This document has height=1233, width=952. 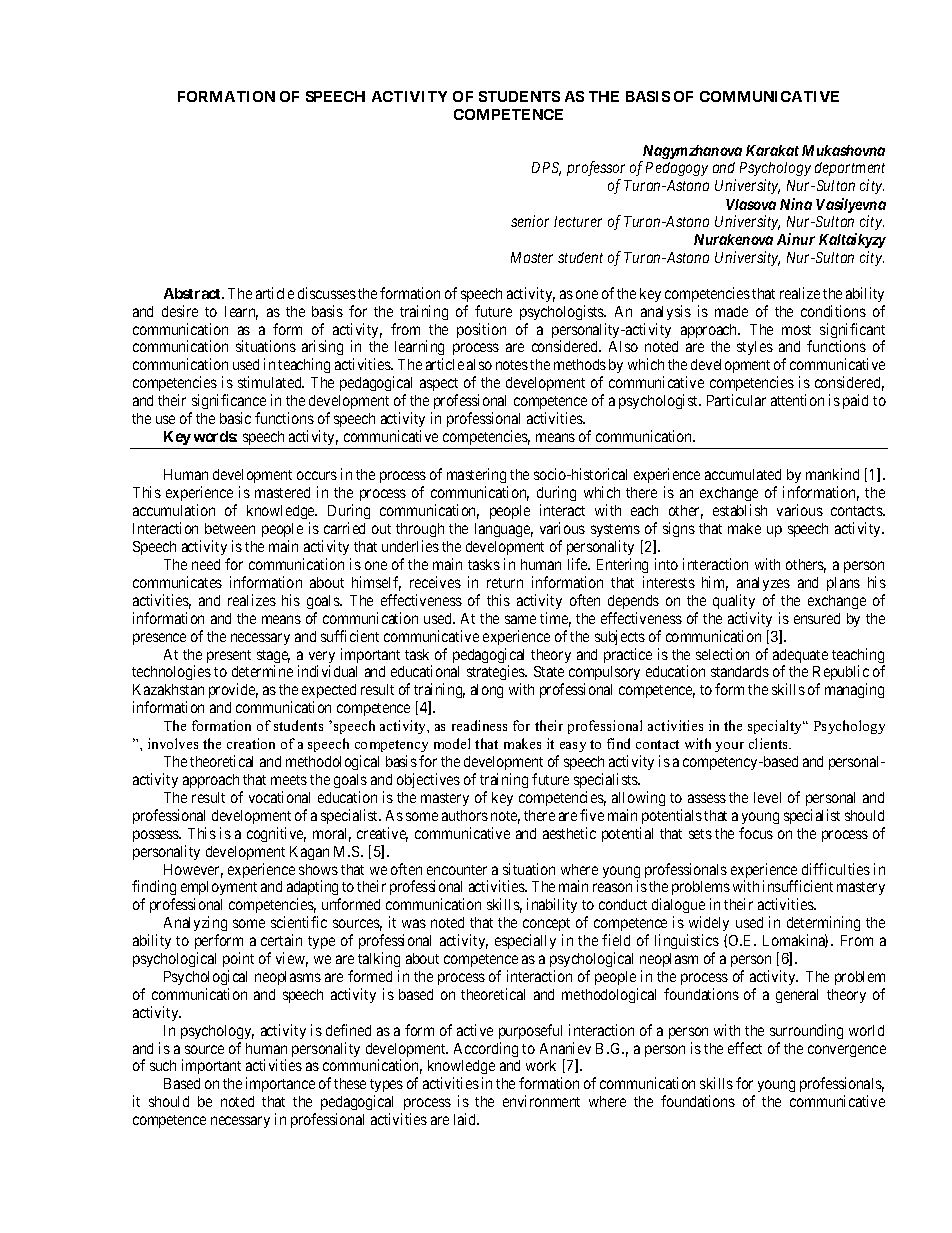 I want to click on Abstract, so click(x=193, y=293).
